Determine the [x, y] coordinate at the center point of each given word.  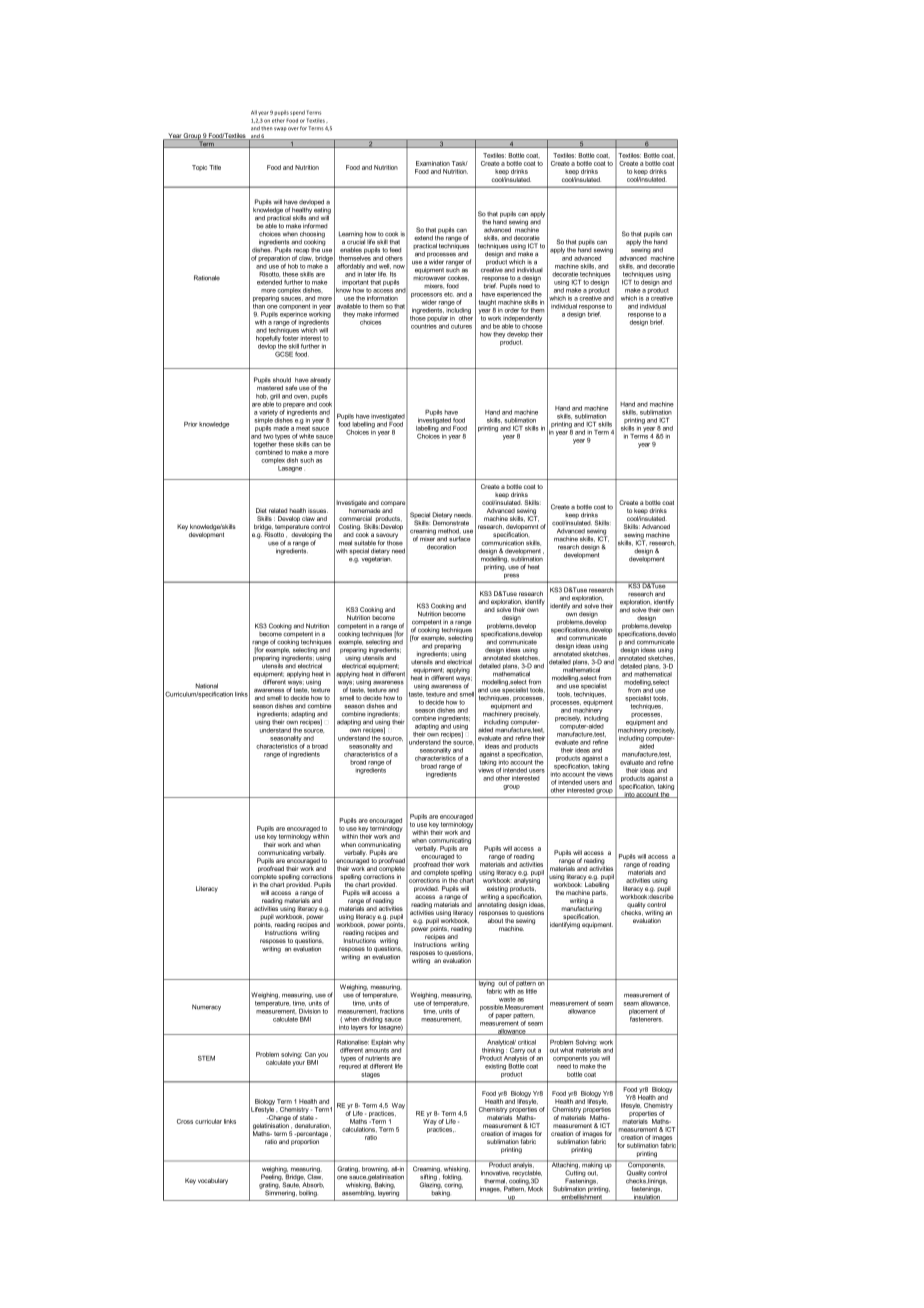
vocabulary [213, 1181]
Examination [433, 163]
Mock [534, 1188]
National [206, 686]
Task [460, 163]
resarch [568, 547]
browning [375, 1170]
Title [215, 167]
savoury [387, 537]
